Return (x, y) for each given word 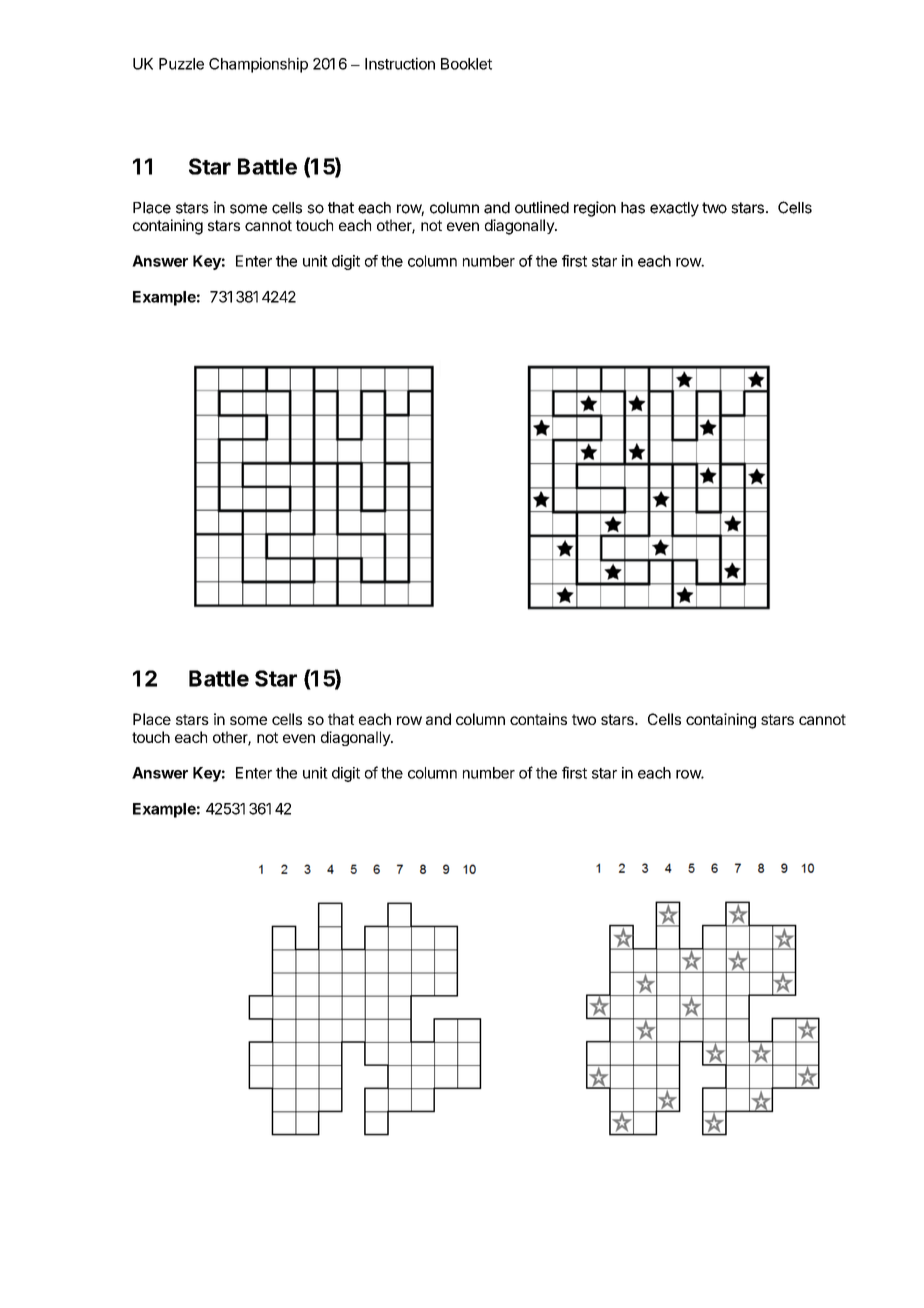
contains (538, 719)
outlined (542, 207)
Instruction (400, 63)
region (595, 209)
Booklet (466, 64)
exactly (674, 209)
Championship (258, 65)
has (633, 208)
